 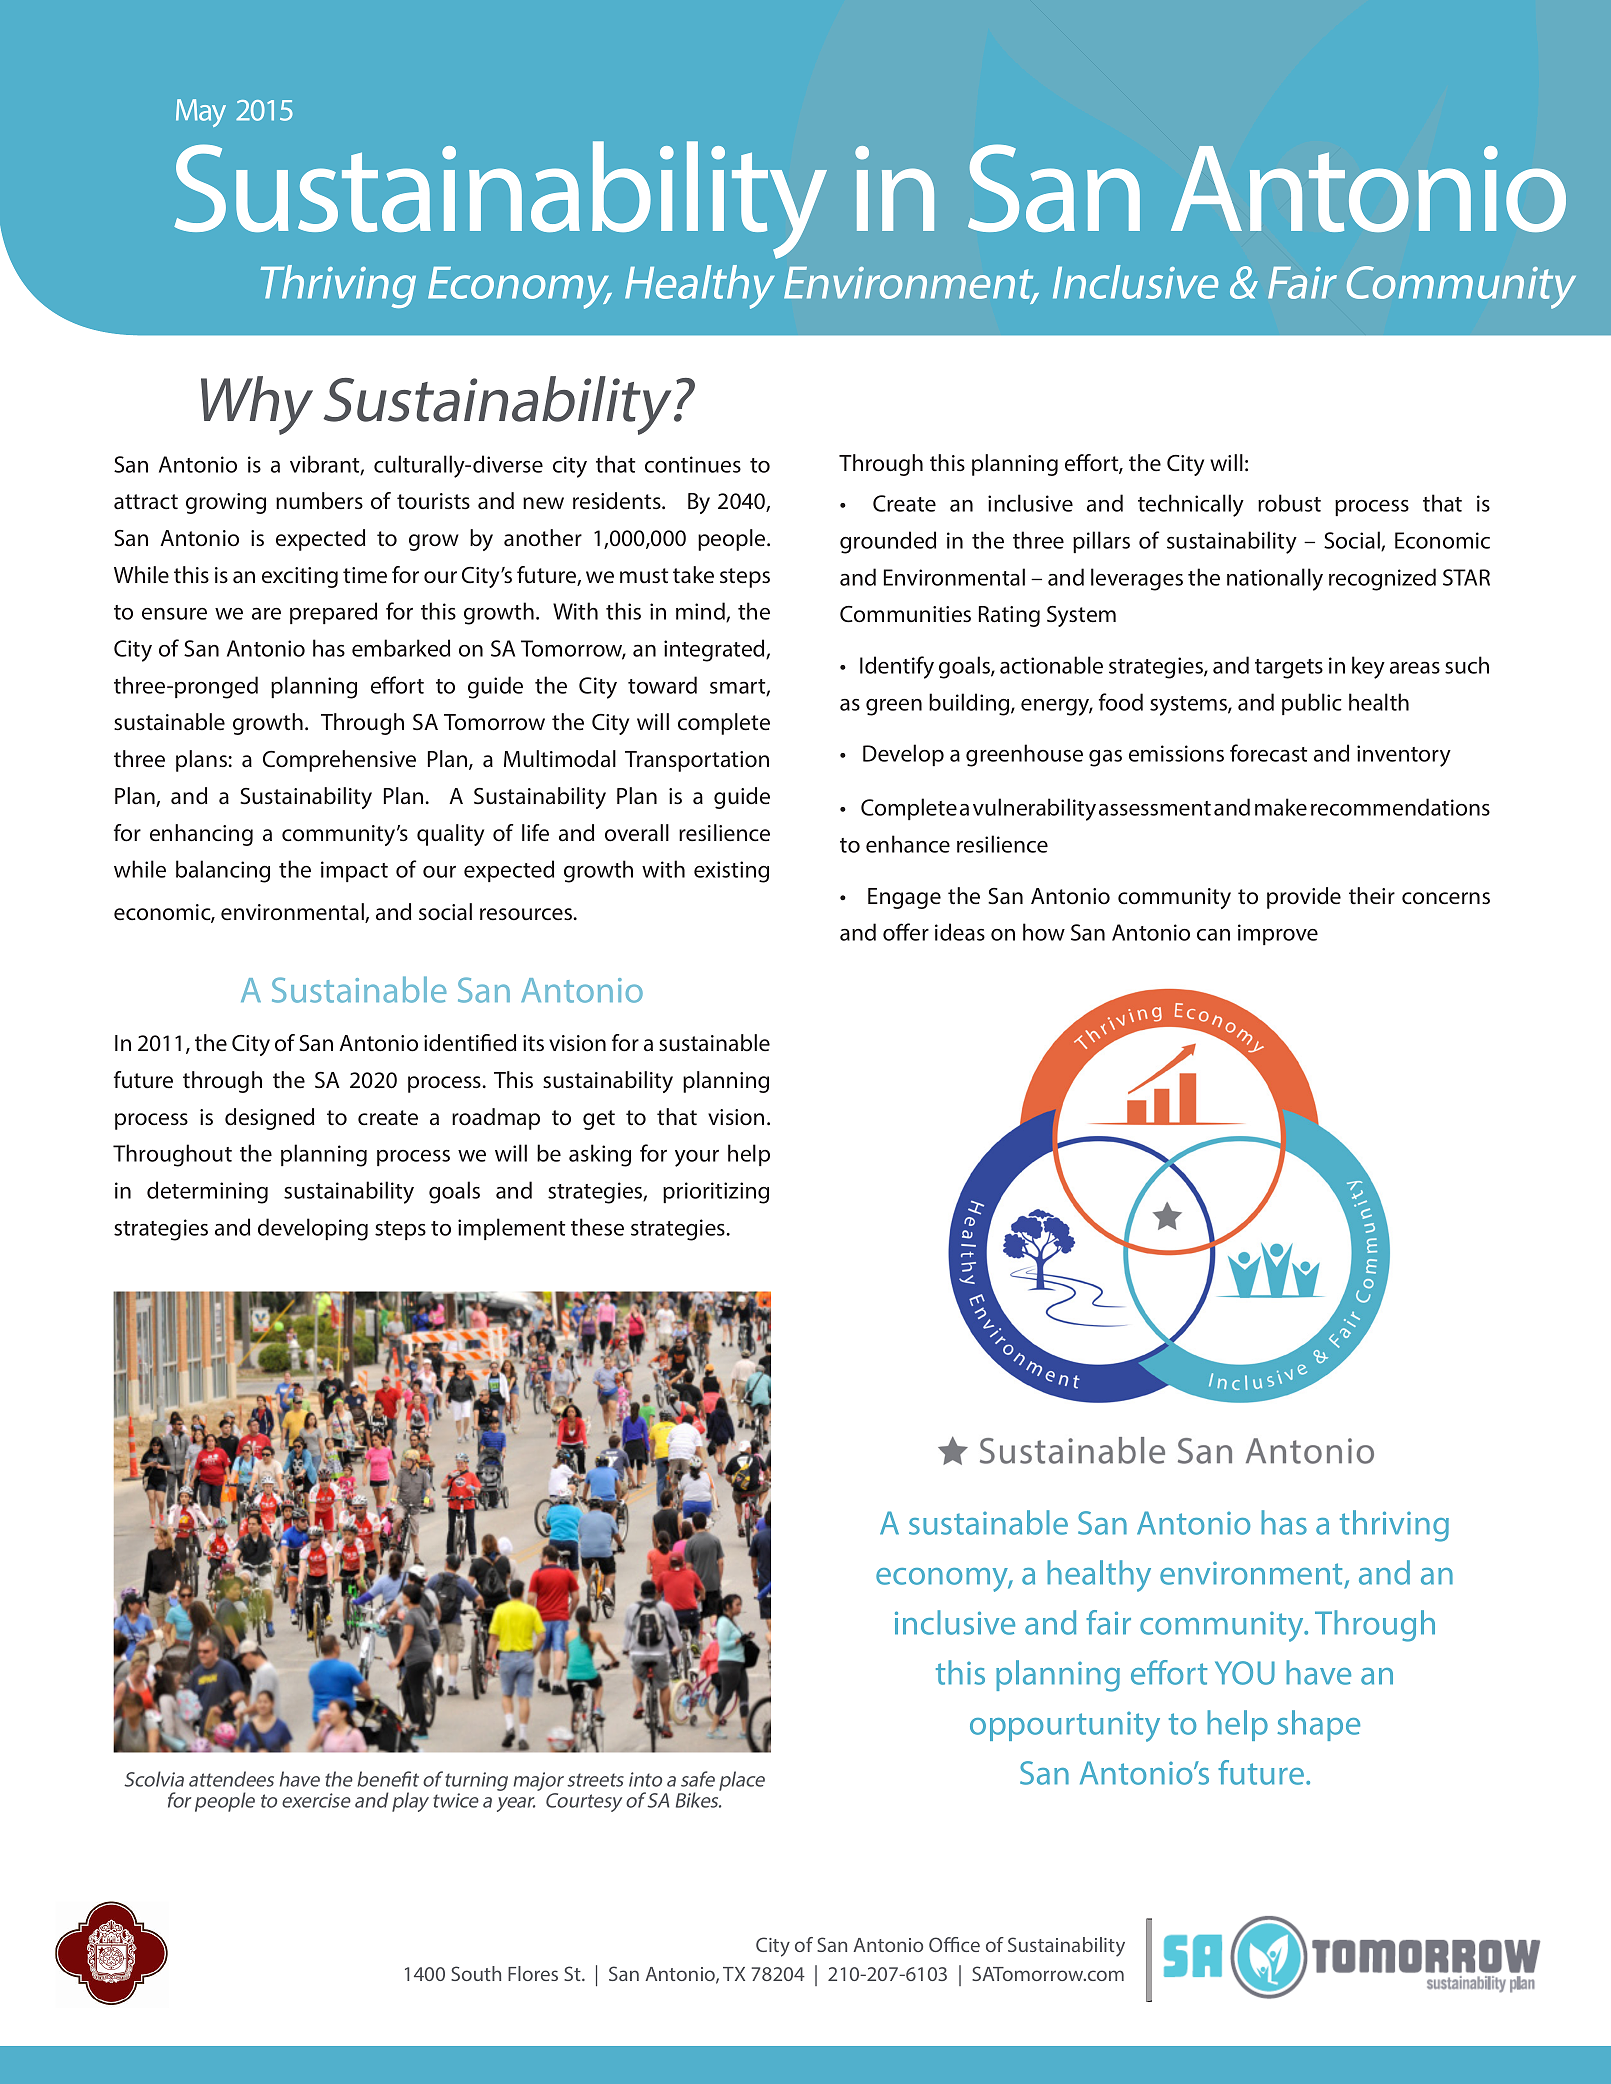 I want to click on shape, so click(x=1318, y=1725).
